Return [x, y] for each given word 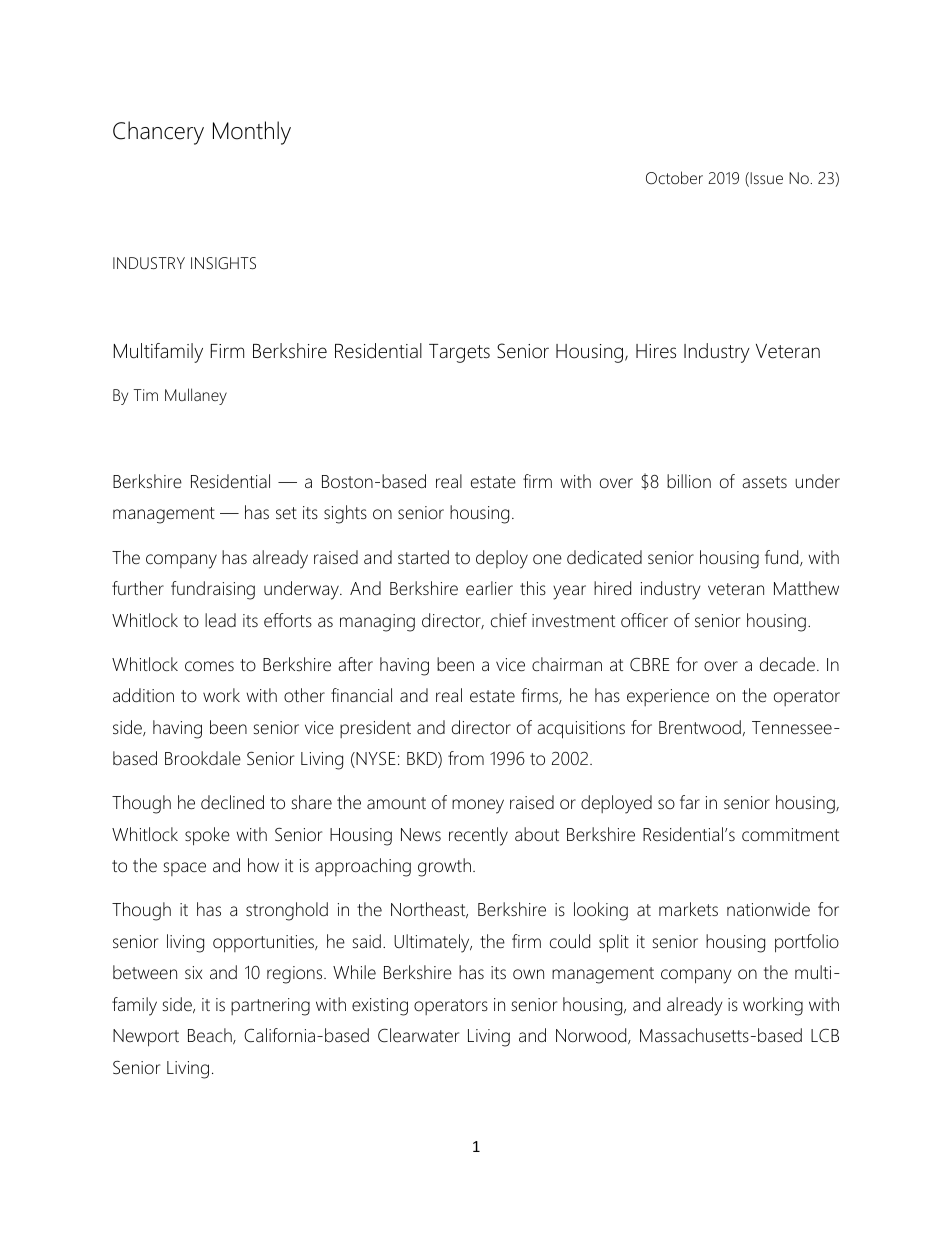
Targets [459, 353]
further [138, 588]
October [674, 178]
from [466, 758]
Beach [211, 1036]
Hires [656, 351]
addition [143, 695]
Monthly [252, 133]
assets [764, 482]
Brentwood [700, 727]
